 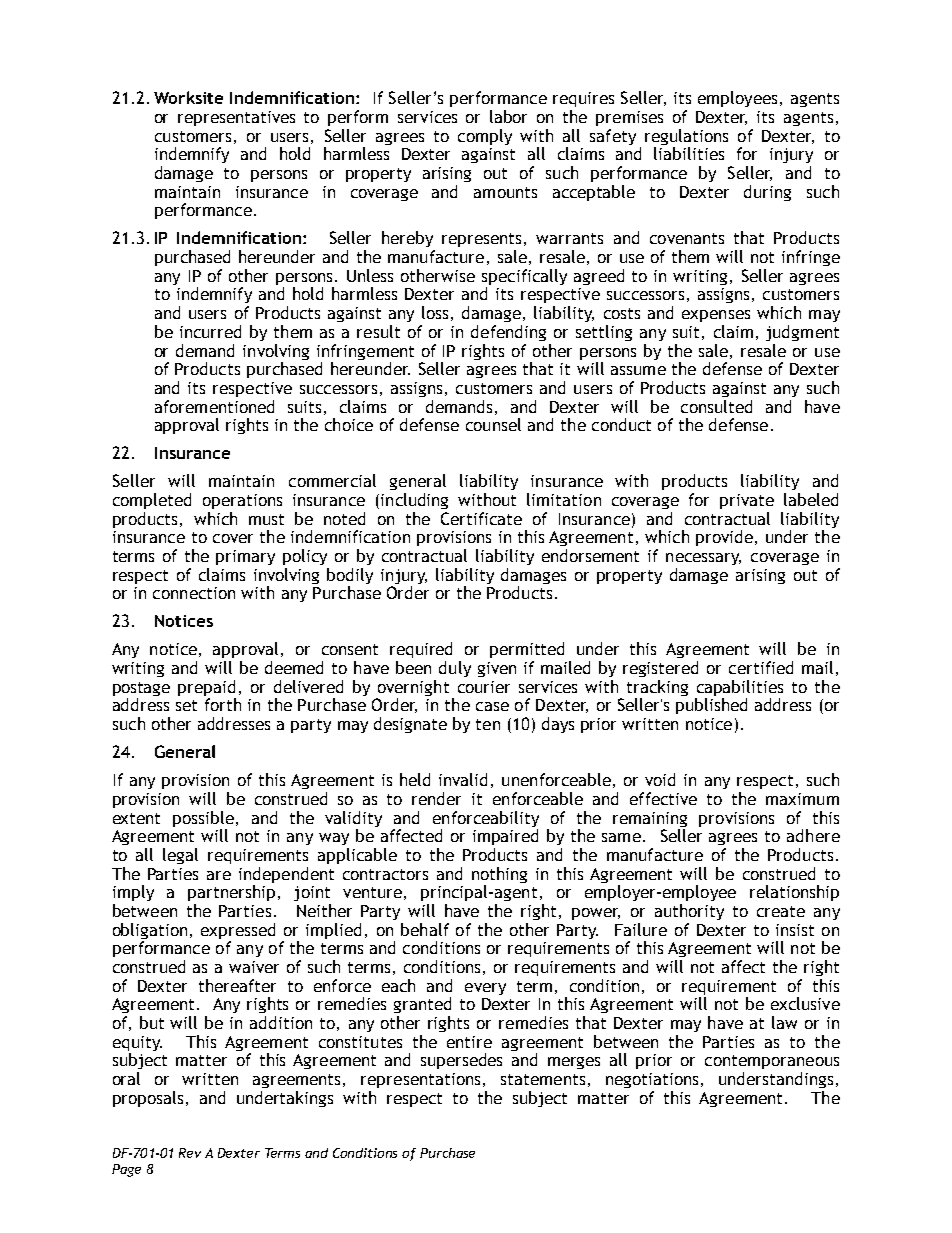 I want to click on nothing, so click(x=499, y=876).
